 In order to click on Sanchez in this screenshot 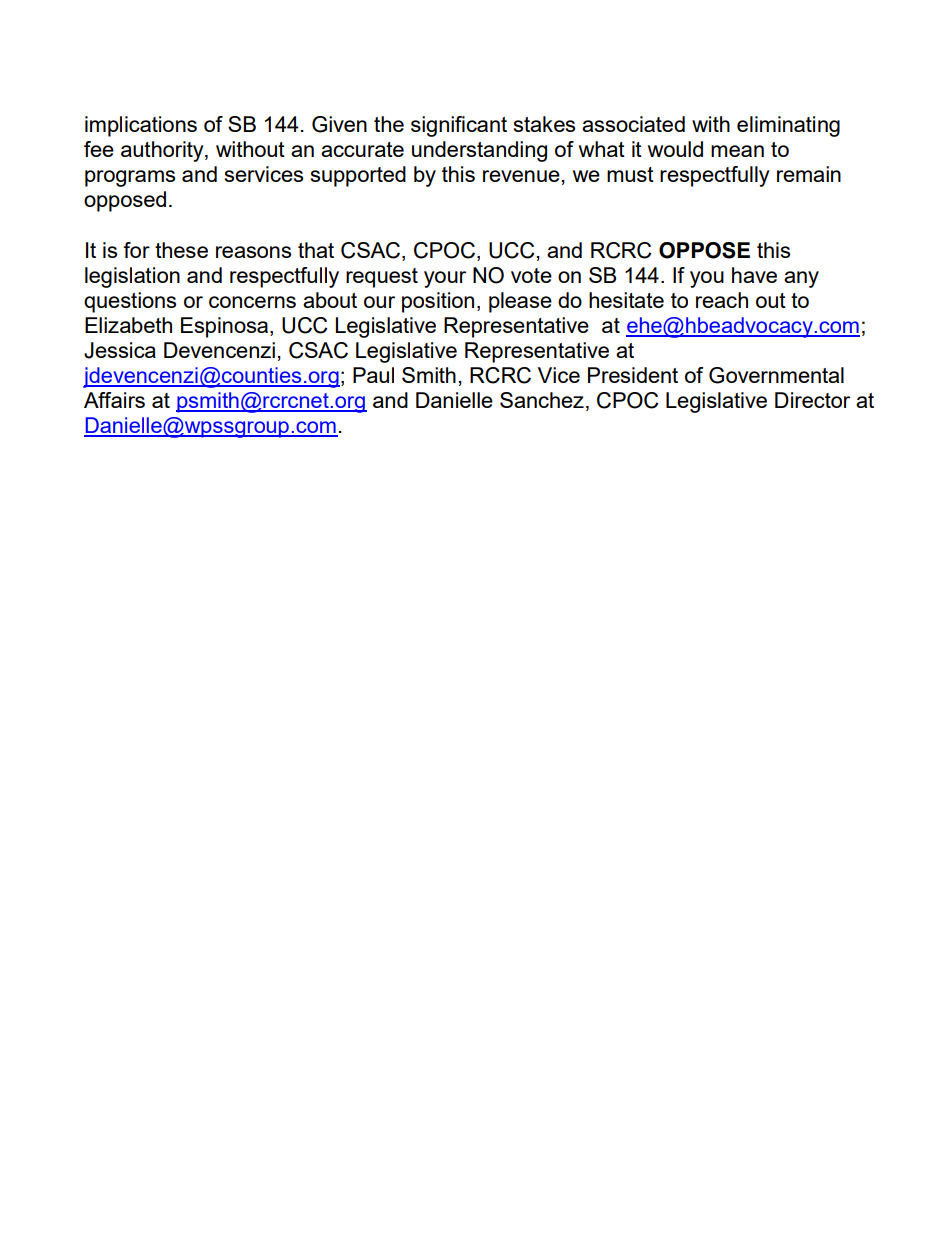, I will do `click(542, 400)`.
